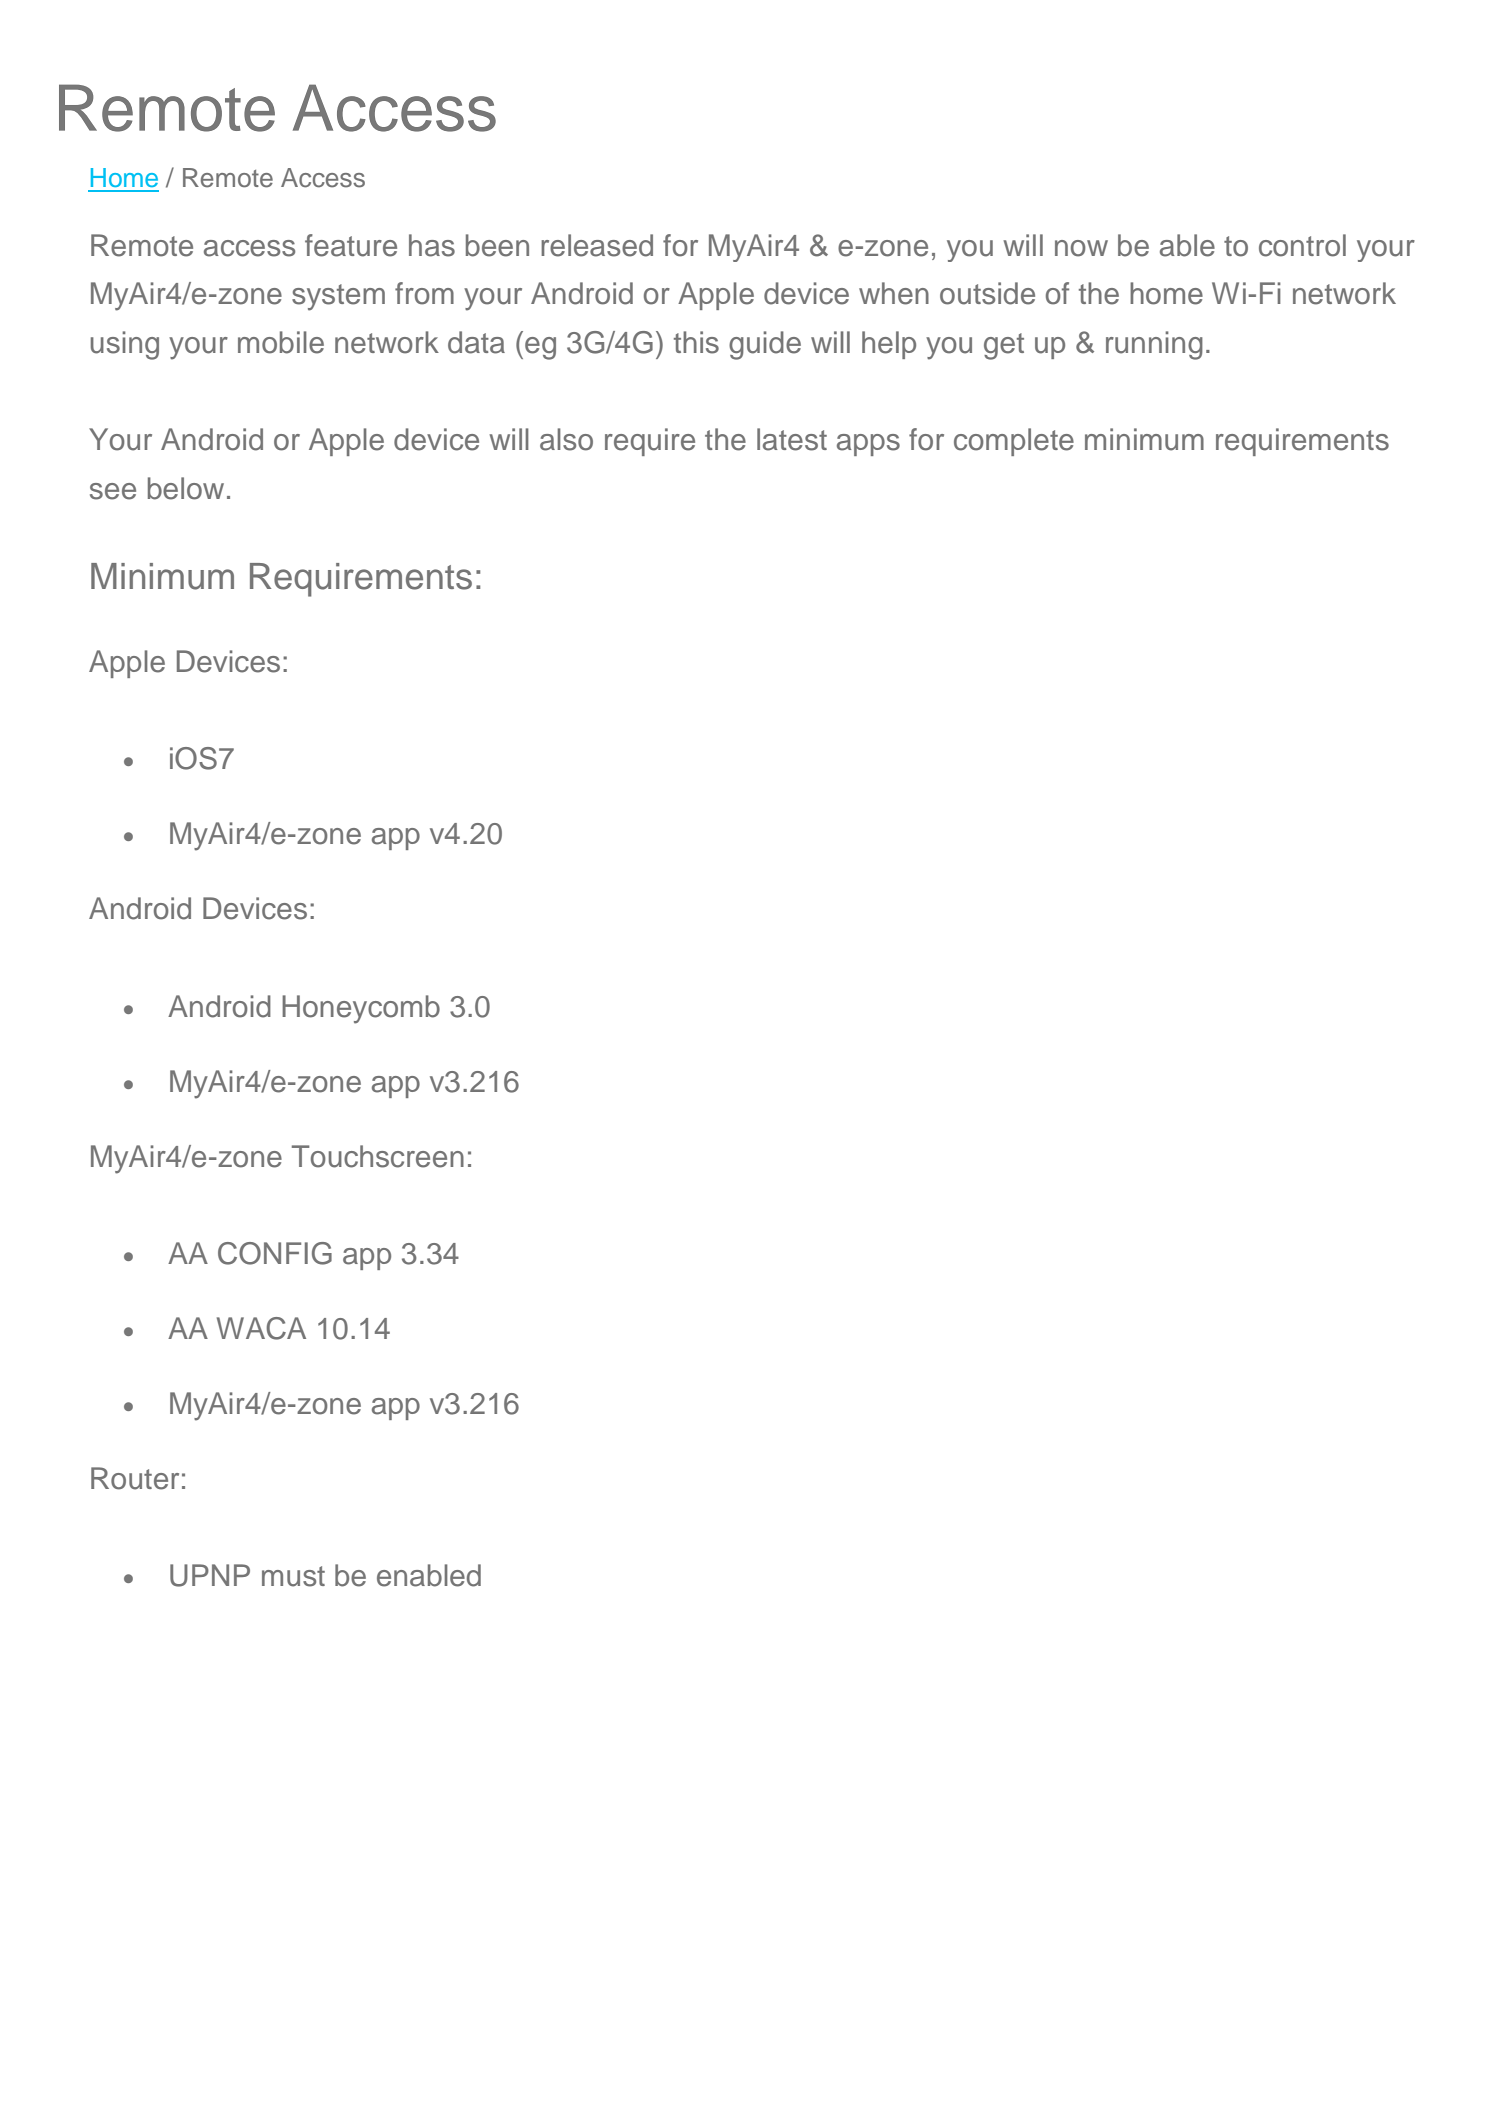 This screenshot has width=1494, height=2112. Describe the element at coordinates (338, 297) in the screenshot. I see `system` at that location.
